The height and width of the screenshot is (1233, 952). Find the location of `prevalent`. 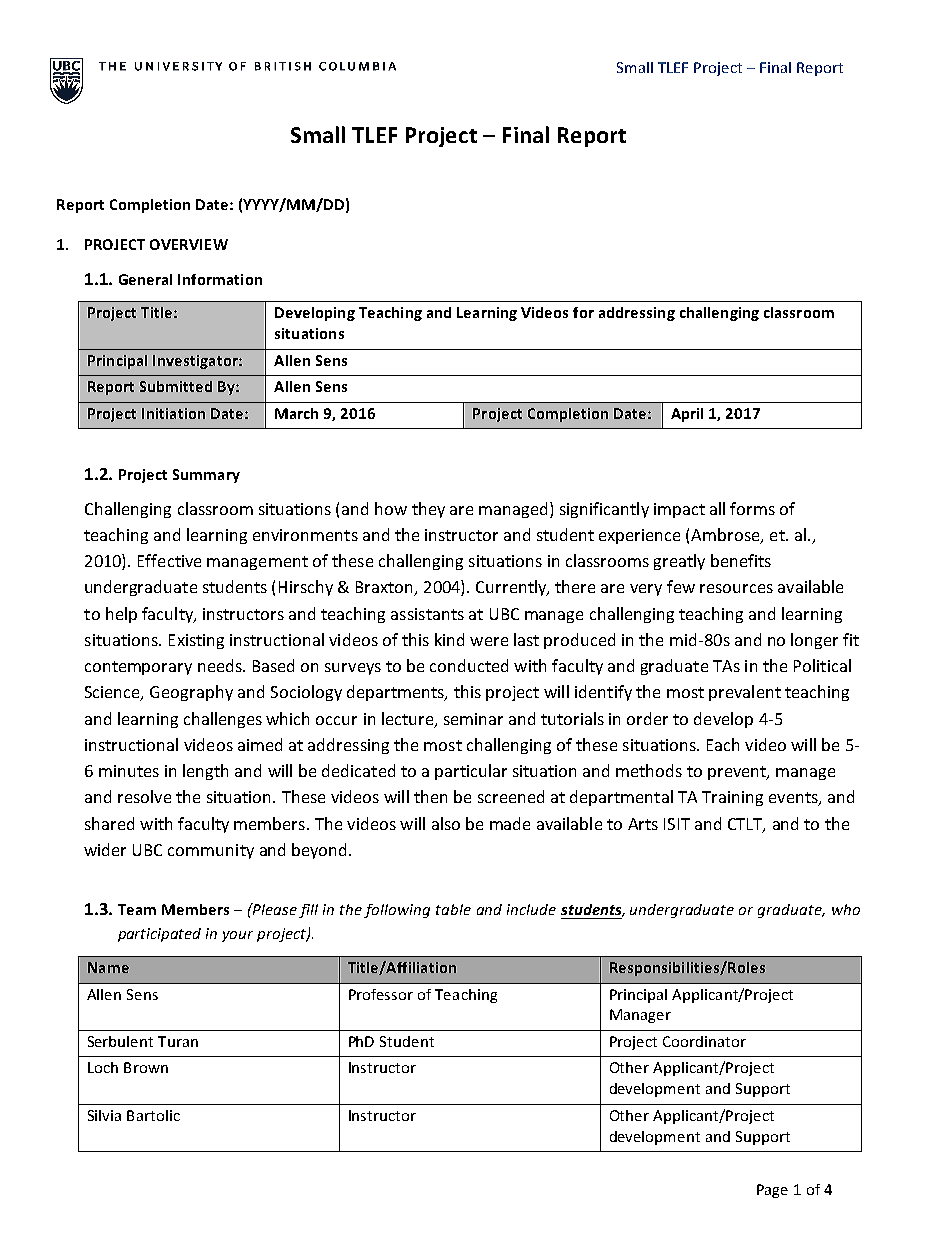

prevalent is located at coordinates (745, 693).
